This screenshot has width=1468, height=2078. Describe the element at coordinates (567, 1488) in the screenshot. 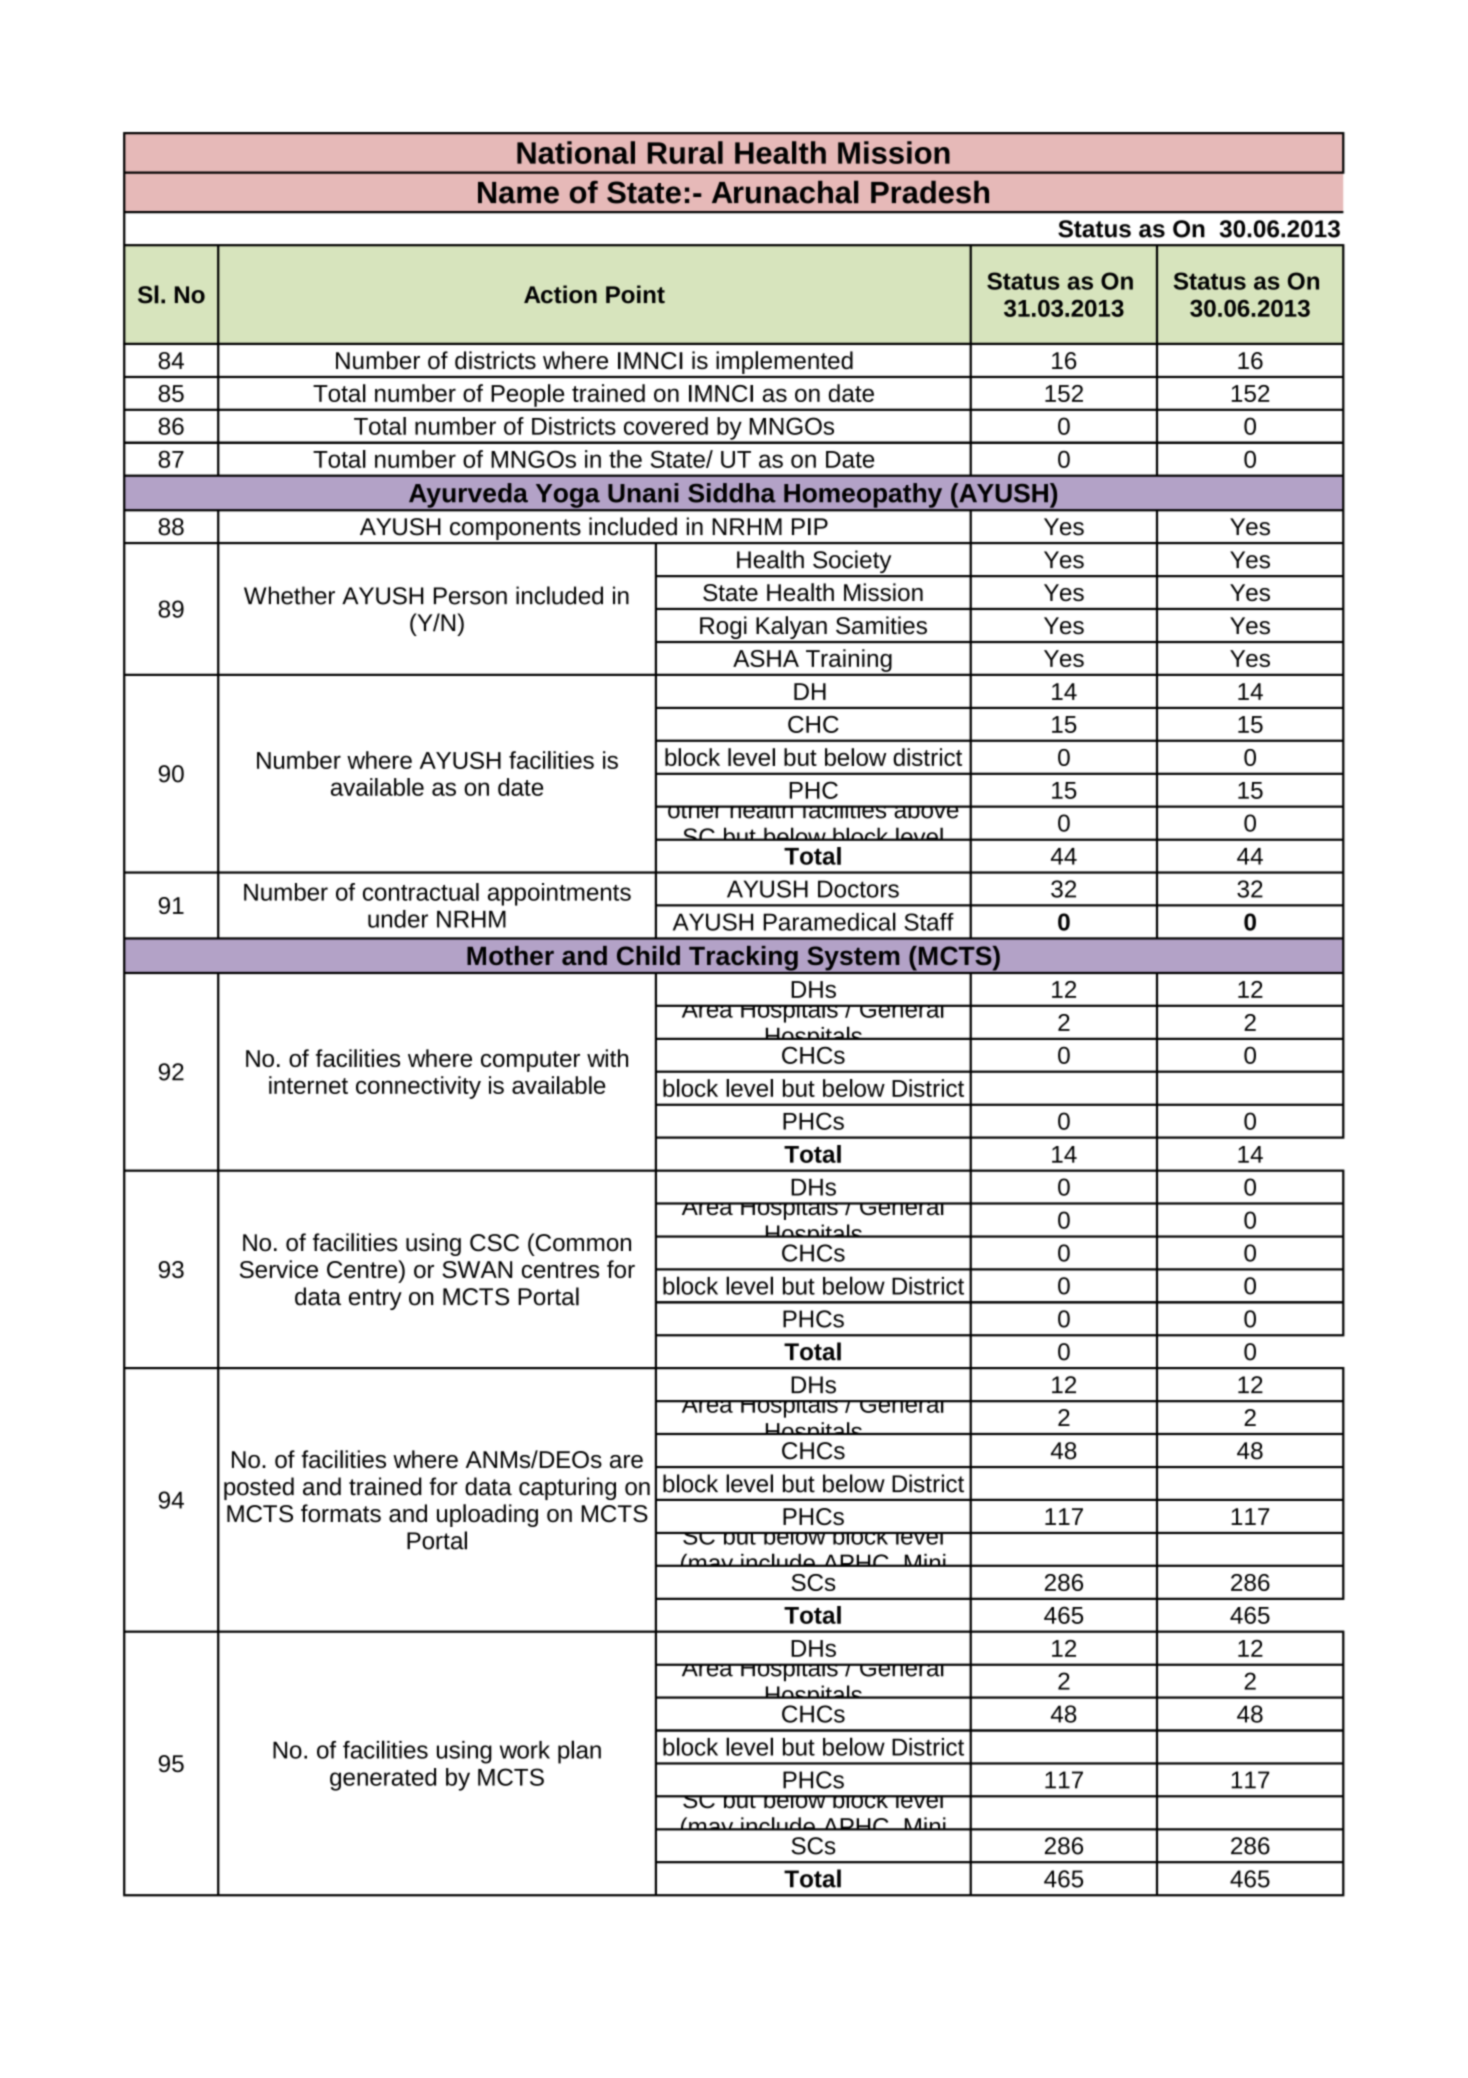

I see `capturing` at that location.
